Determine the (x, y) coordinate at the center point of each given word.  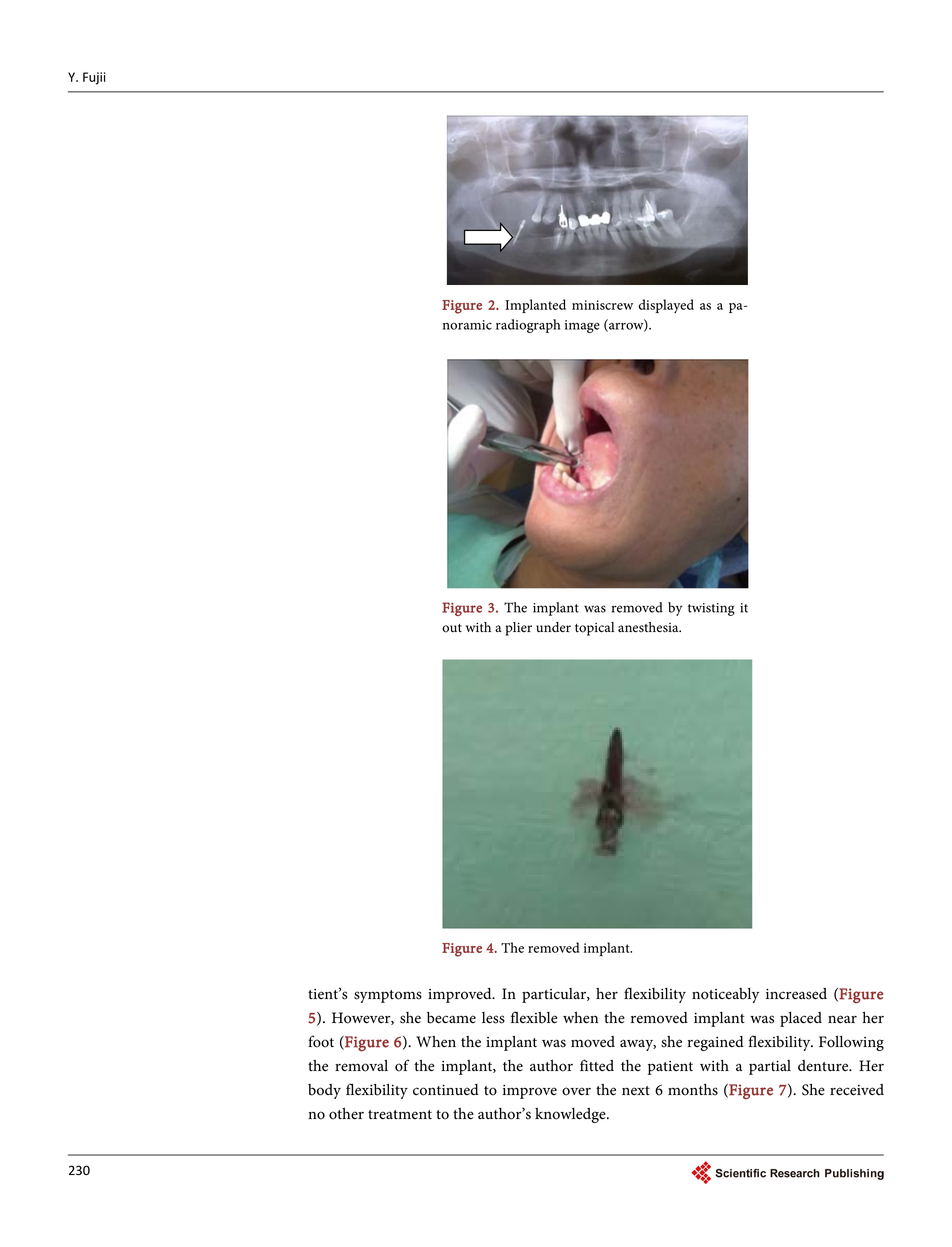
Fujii (94, 78)
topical (594, 629)
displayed (666, 306)
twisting (711, 609)
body (324, 1091)
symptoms (388, 996)
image (582, 326)
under (553, 627)
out (452, 628)
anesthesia (649, 627)
